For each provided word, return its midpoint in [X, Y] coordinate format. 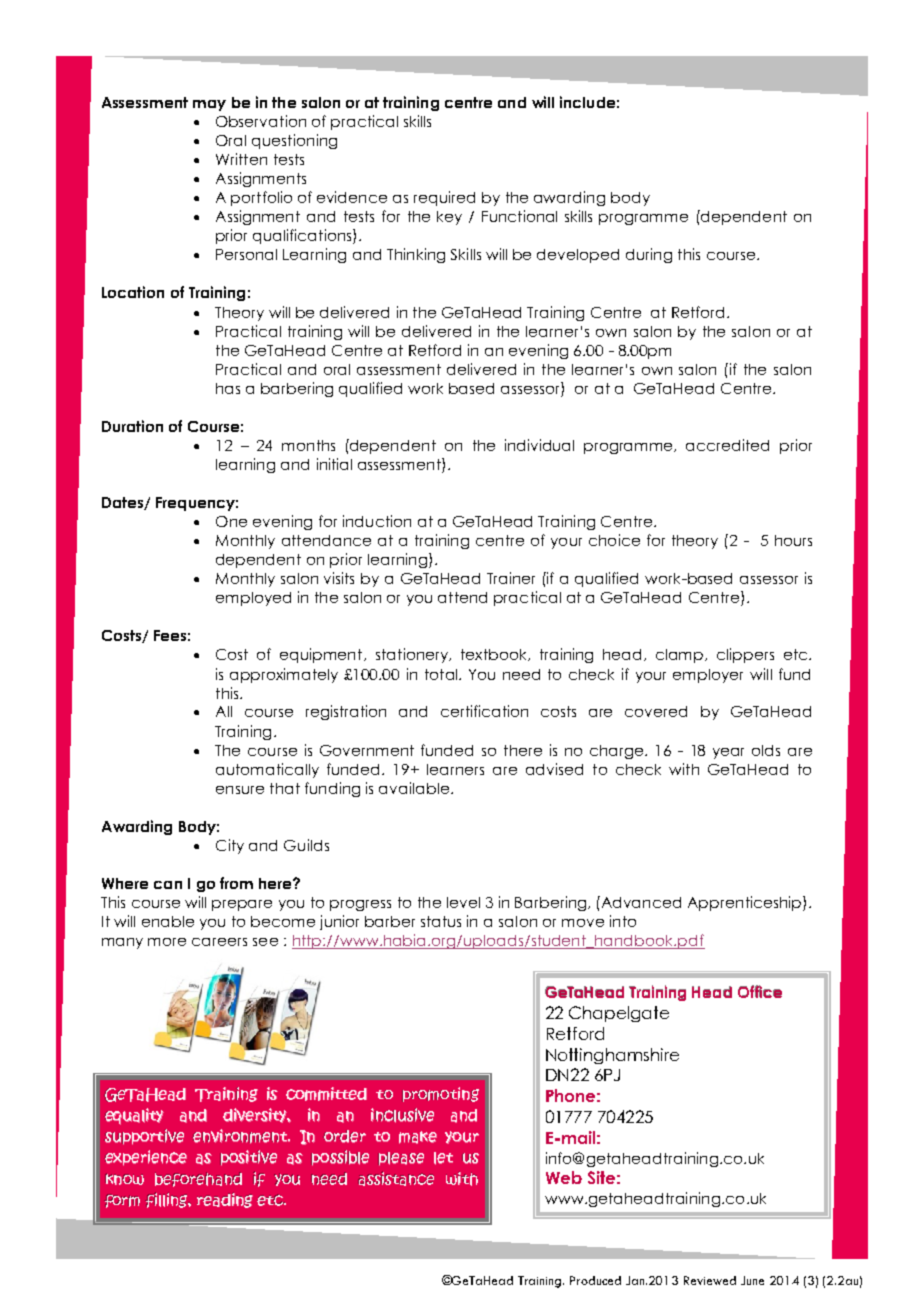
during [649, 255]
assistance [396, 1178]
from [236, 883]
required [444, 198]
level [463, 902]
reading [225, 1200]
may [209, 105]
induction [377, 521]
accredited [727, 445]
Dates [123, 503]
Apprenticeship [746, 903]
